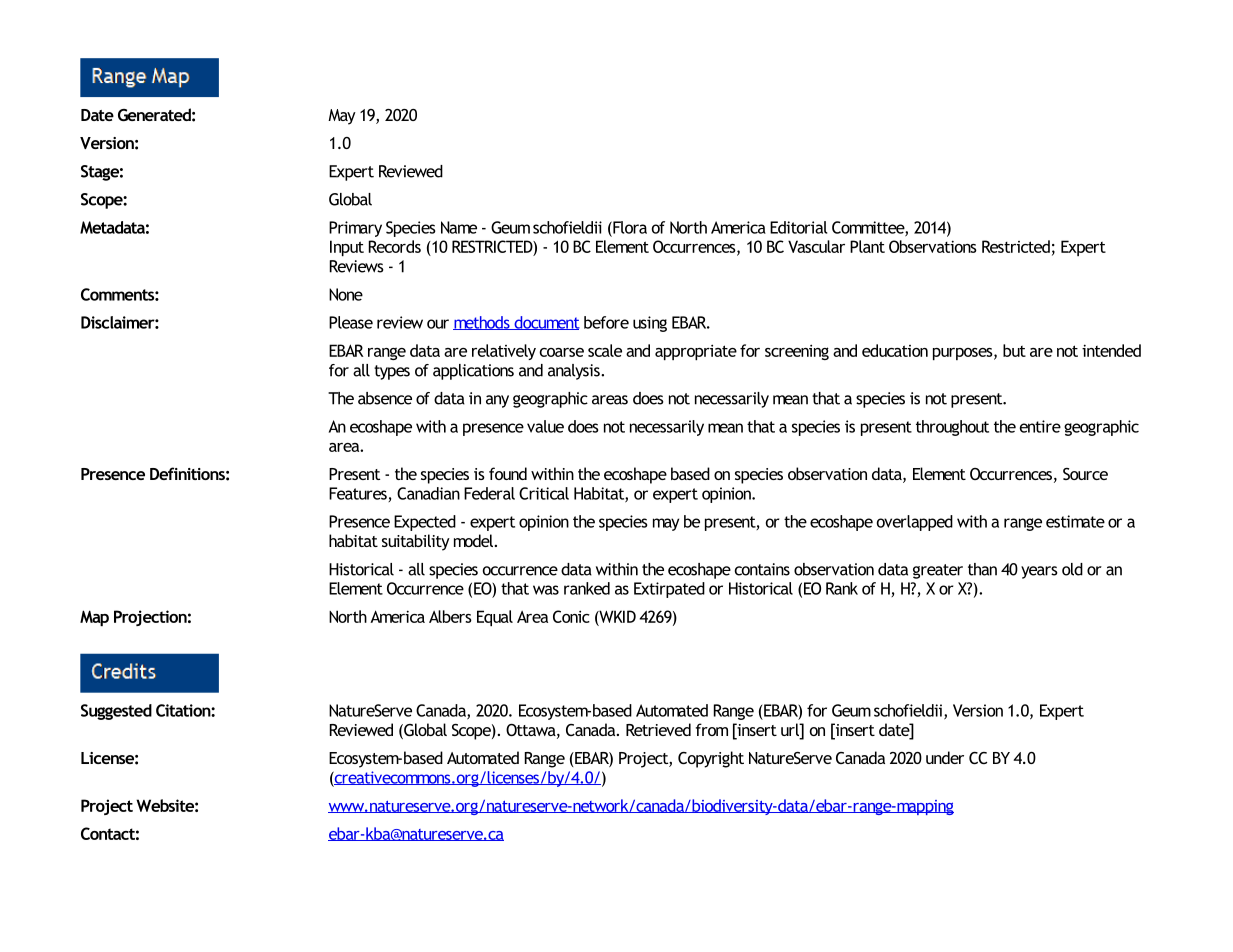  What do you see at coordinates (116, 712) in the screenshot?
I see `Suggested` at bounding box center [116, 712].
